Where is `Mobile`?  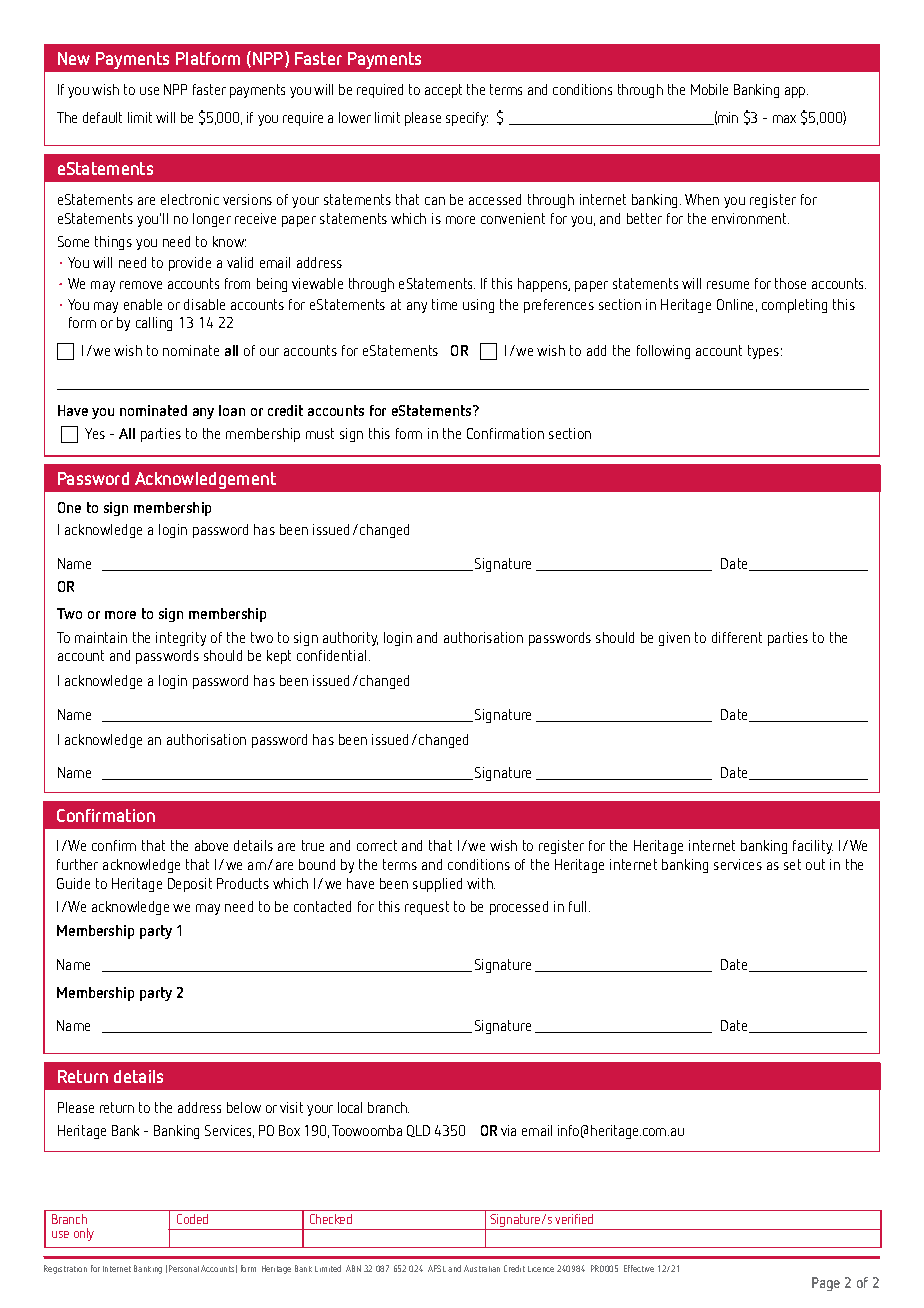
Mobile is located at coordinates (709, 89).
